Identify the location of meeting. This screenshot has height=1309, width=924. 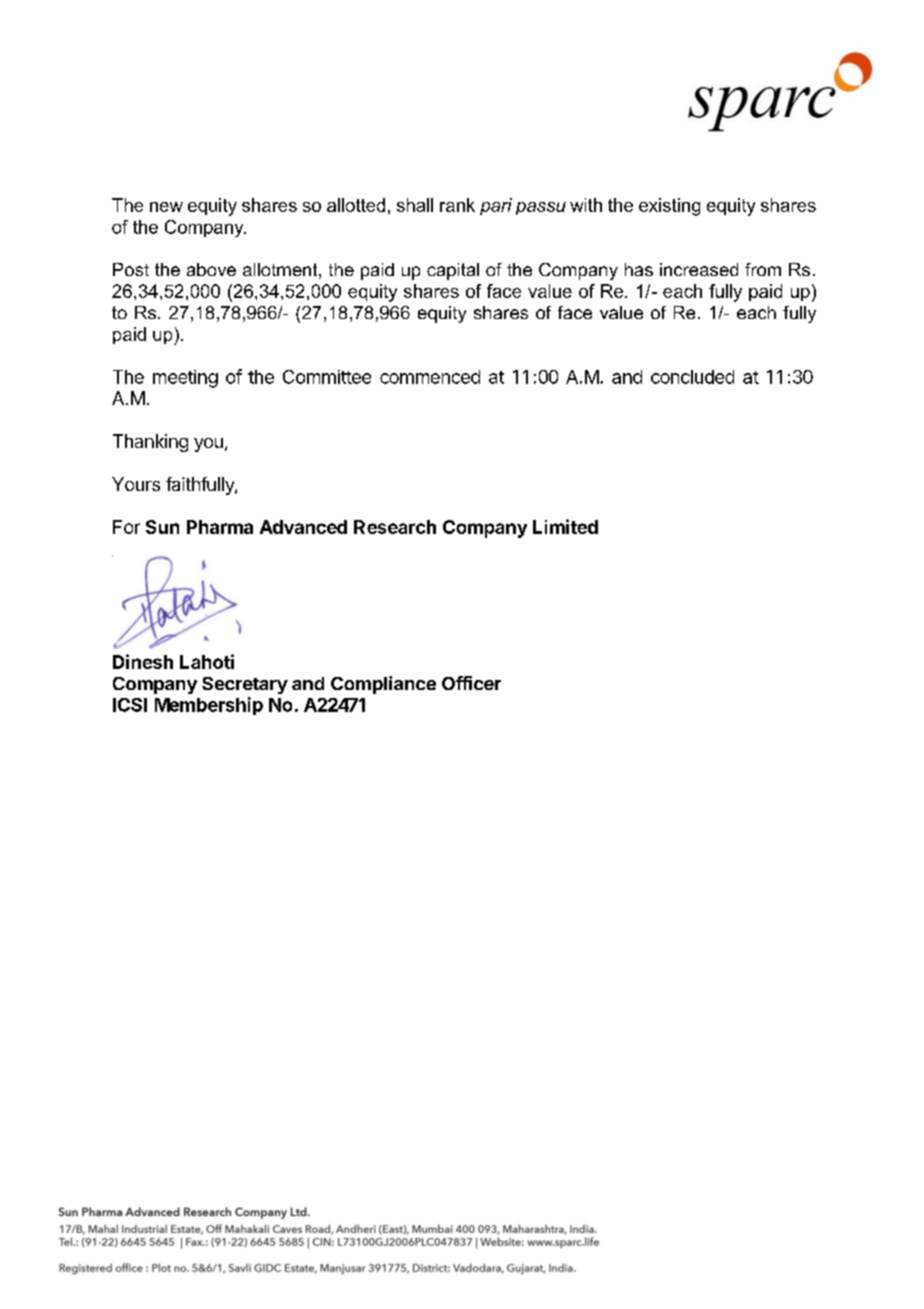
(185, 379).
